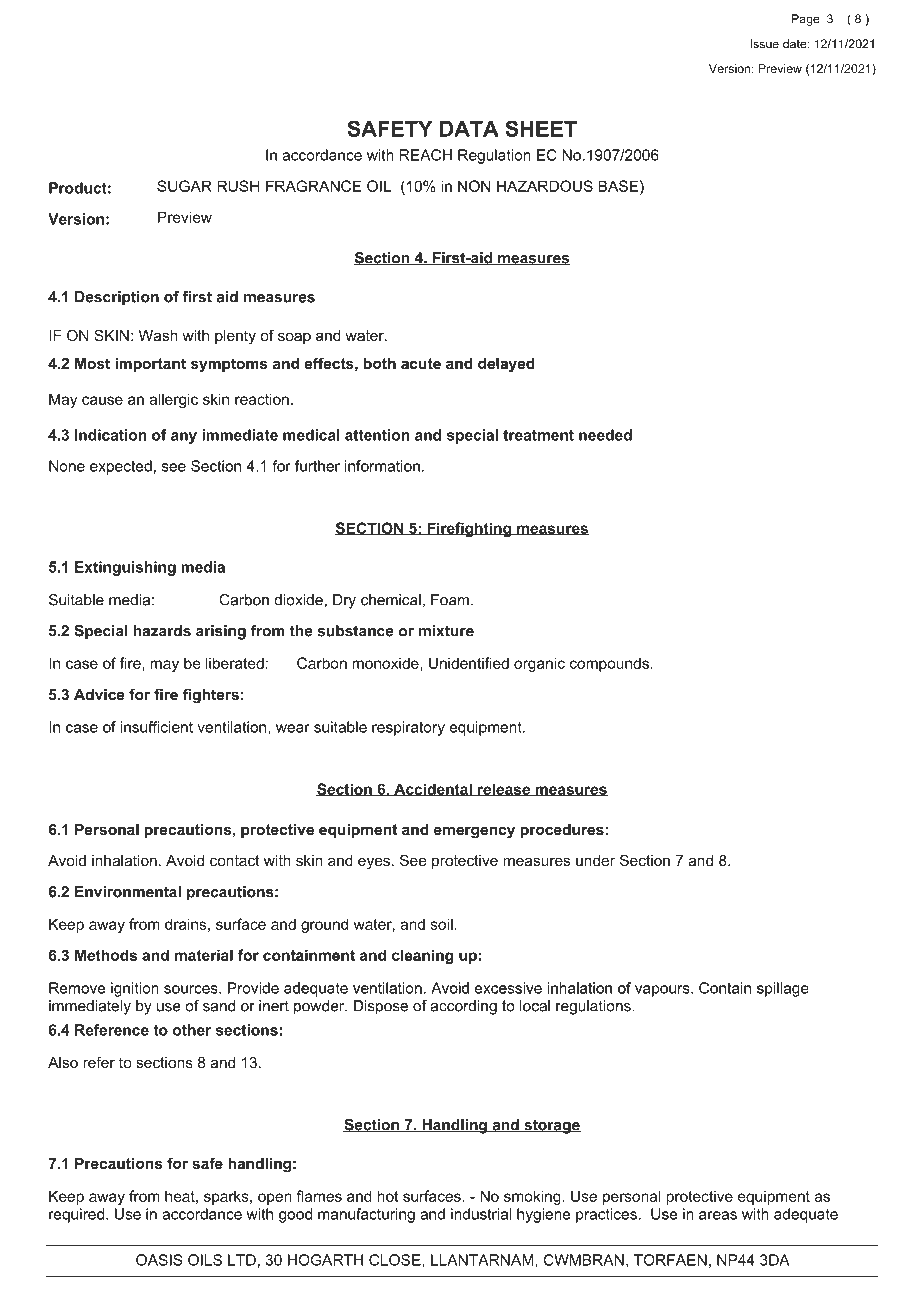 This page has width=924, height=1308. What do you see at coordinates (481, 1214) in the page?
I see `industrial` at bounding box center [481, 1214].
